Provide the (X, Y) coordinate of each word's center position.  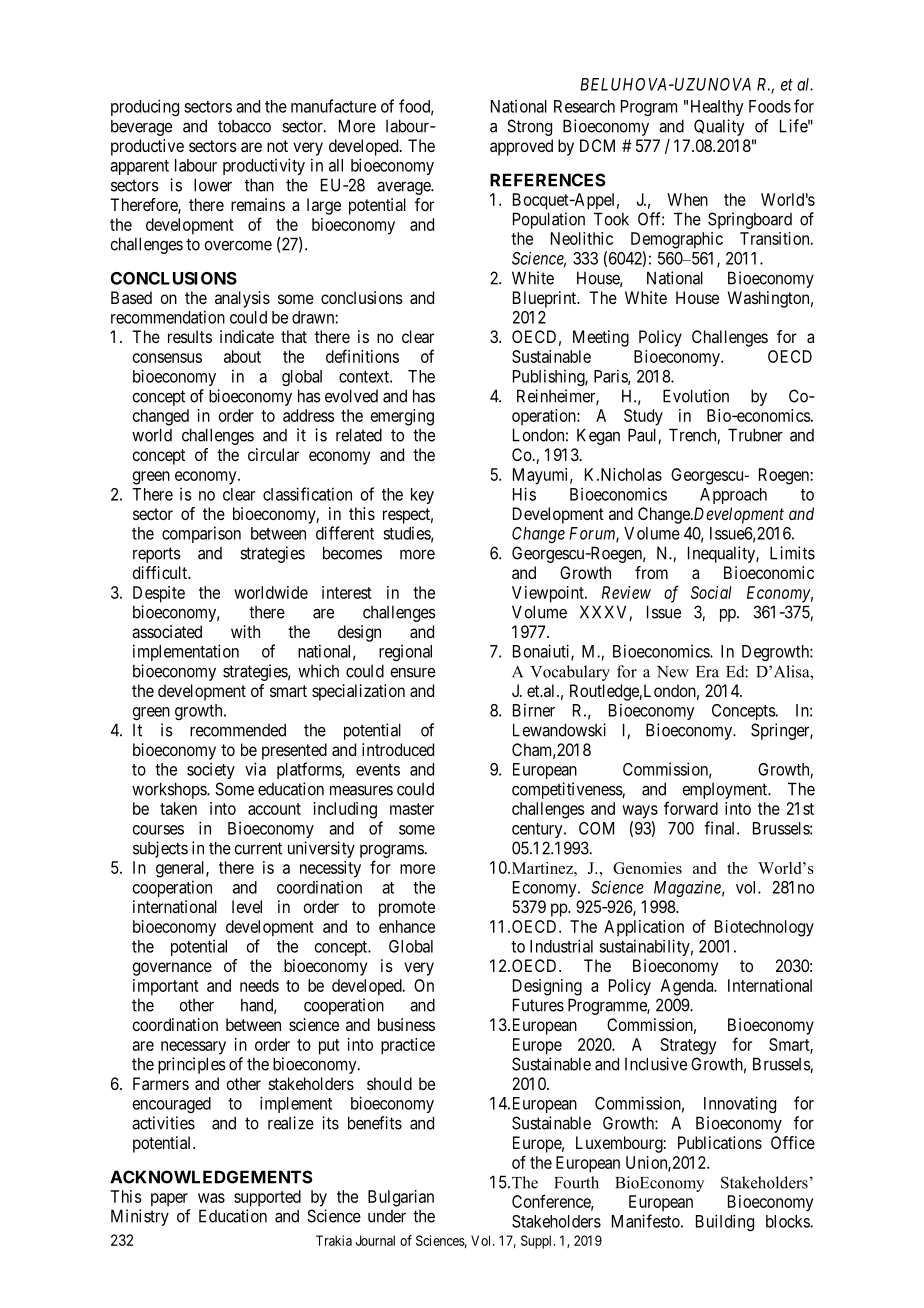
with (245, 631)
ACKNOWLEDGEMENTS (211, 1177)
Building (725, 1222)
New (673, 672)
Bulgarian (401, 1198)
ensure (412, 673)
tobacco (244, 126)
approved (521, 147)
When (687, 199)
